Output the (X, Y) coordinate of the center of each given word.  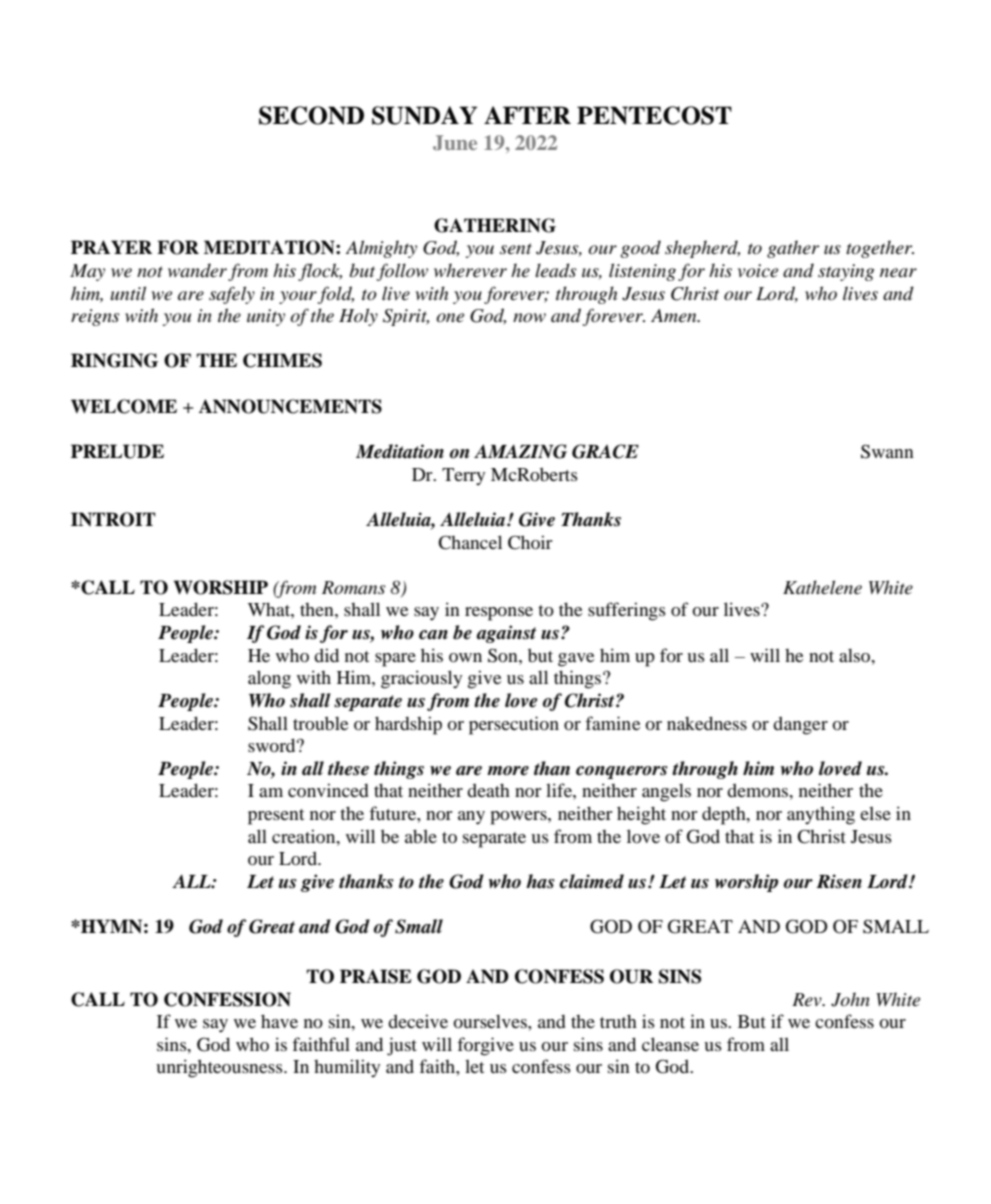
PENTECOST (654, 115)
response (499, 614)
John (850, 999)
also (856, 655)
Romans (353, 588)
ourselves (491, 1021)
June (455, 143)
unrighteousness (220, 1068)
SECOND (311, 115)
